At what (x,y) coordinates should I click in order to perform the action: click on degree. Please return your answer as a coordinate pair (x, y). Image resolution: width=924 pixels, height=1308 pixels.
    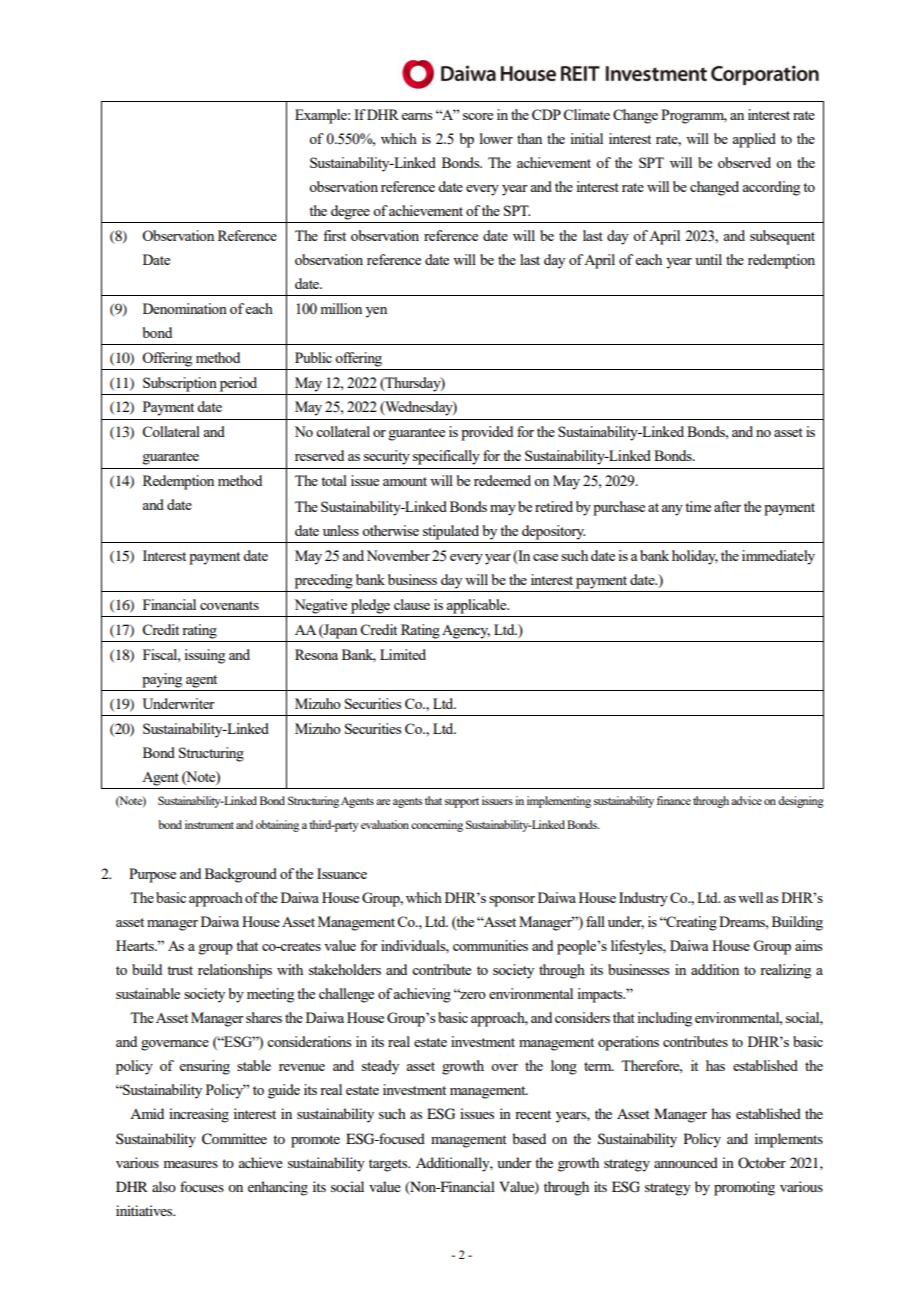
    Looking at the image, I should click on (350, 212).
